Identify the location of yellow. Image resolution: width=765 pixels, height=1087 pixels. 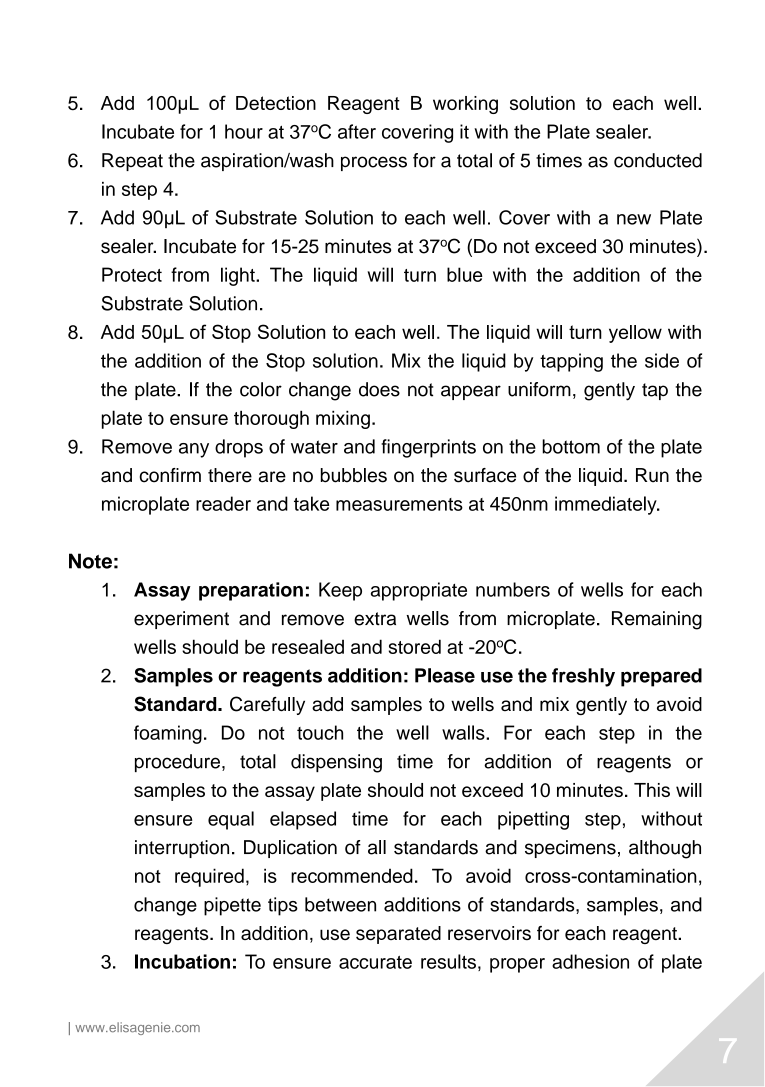
(635, 334).
